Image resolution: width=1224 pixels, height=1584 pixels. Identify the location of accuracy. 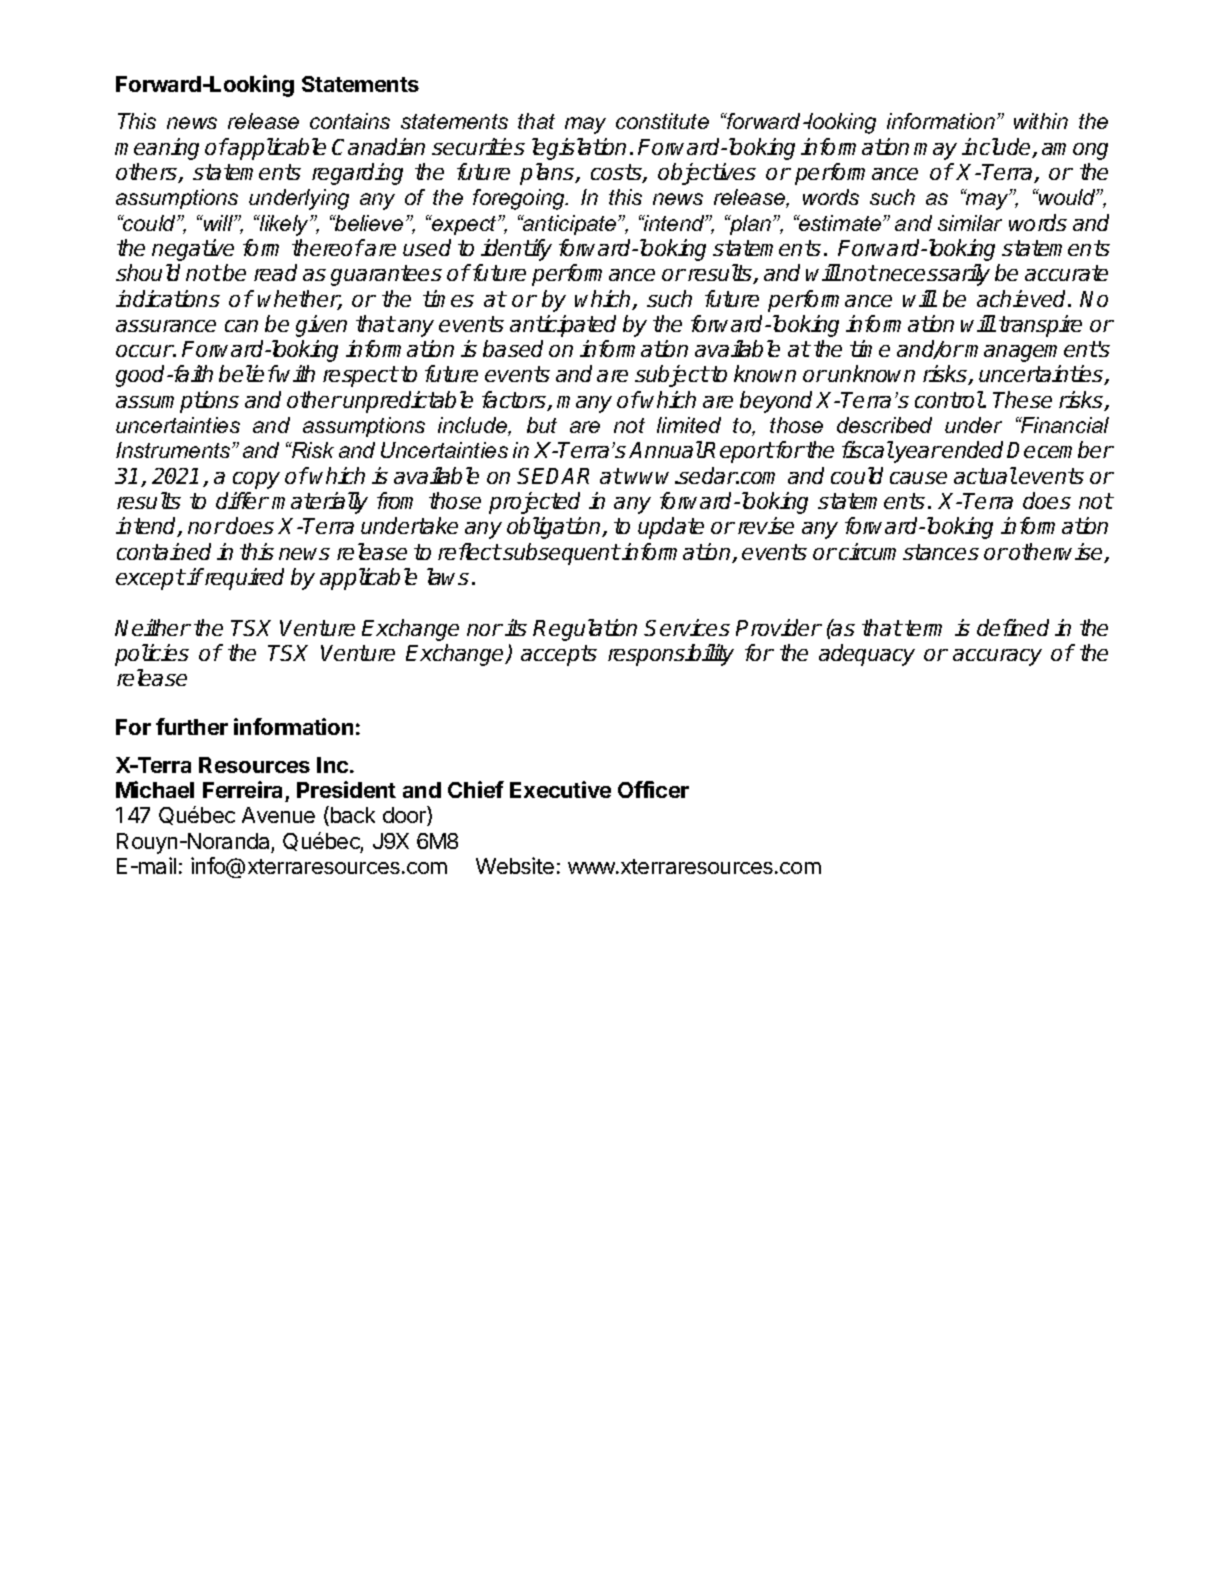
(997, 657).
